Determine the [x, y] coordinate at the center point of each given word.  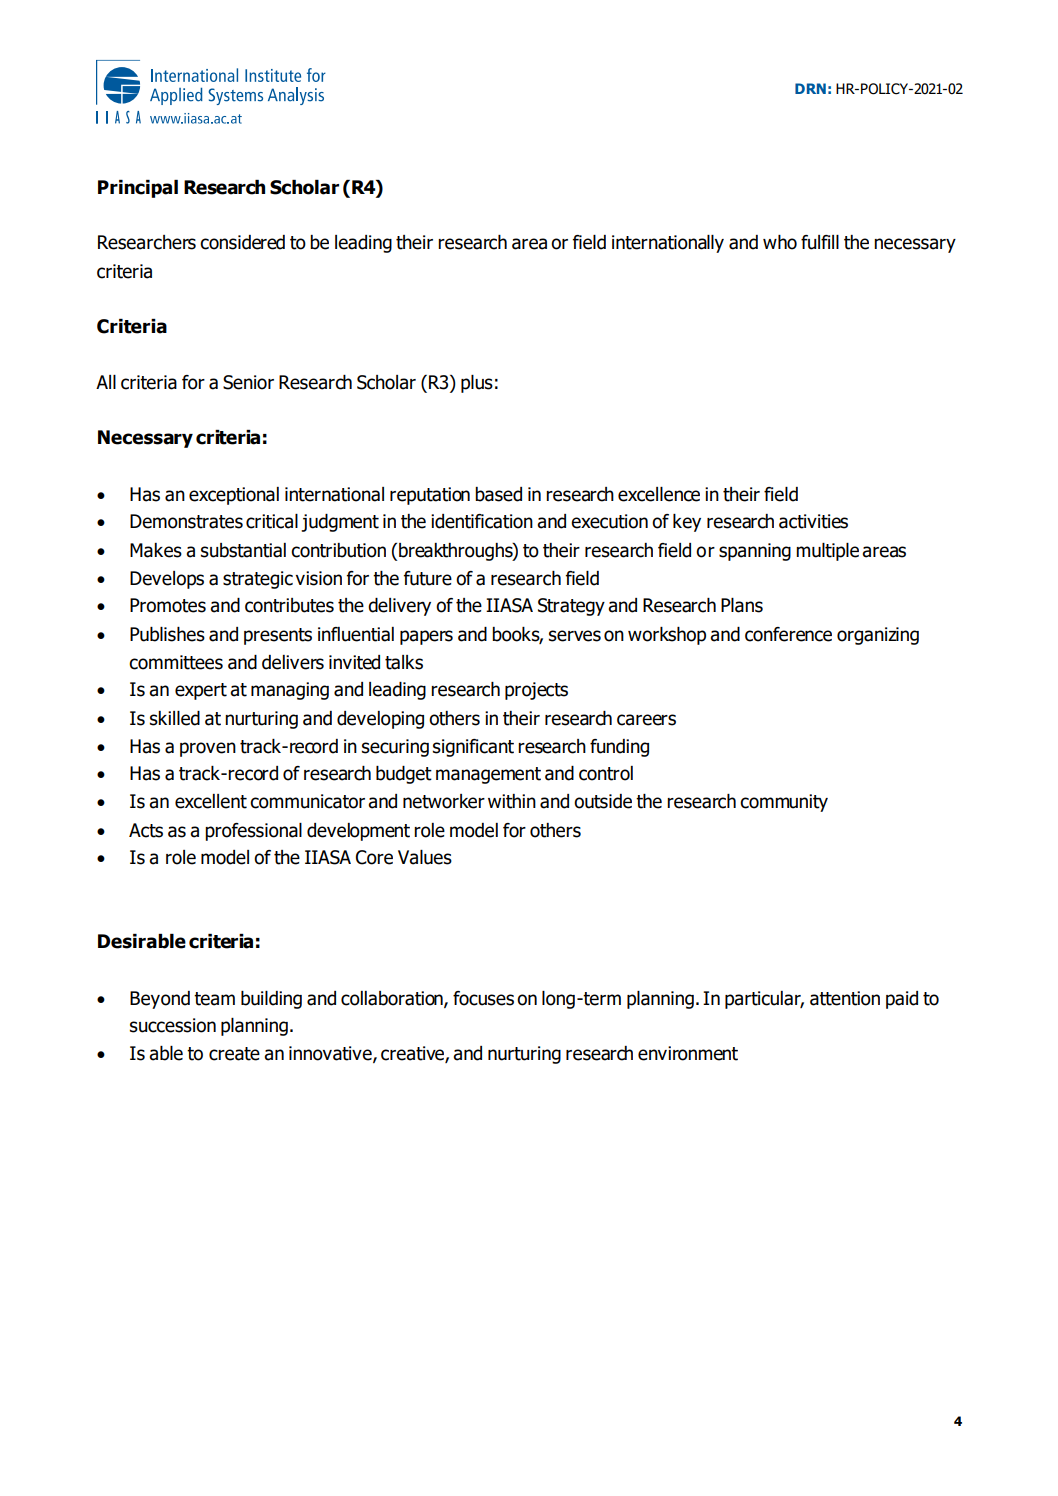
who [780, 242]
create [234, 1054]
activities [813, 521]
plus [477, 384]
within [512, 801]
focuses [483, 998]
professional [253, 832]
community [784, 803]
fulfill [820, 242]
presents [278, 636]
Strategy [571, 607]
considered [242, 242]
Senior [248, 382]
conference [788, 634]
